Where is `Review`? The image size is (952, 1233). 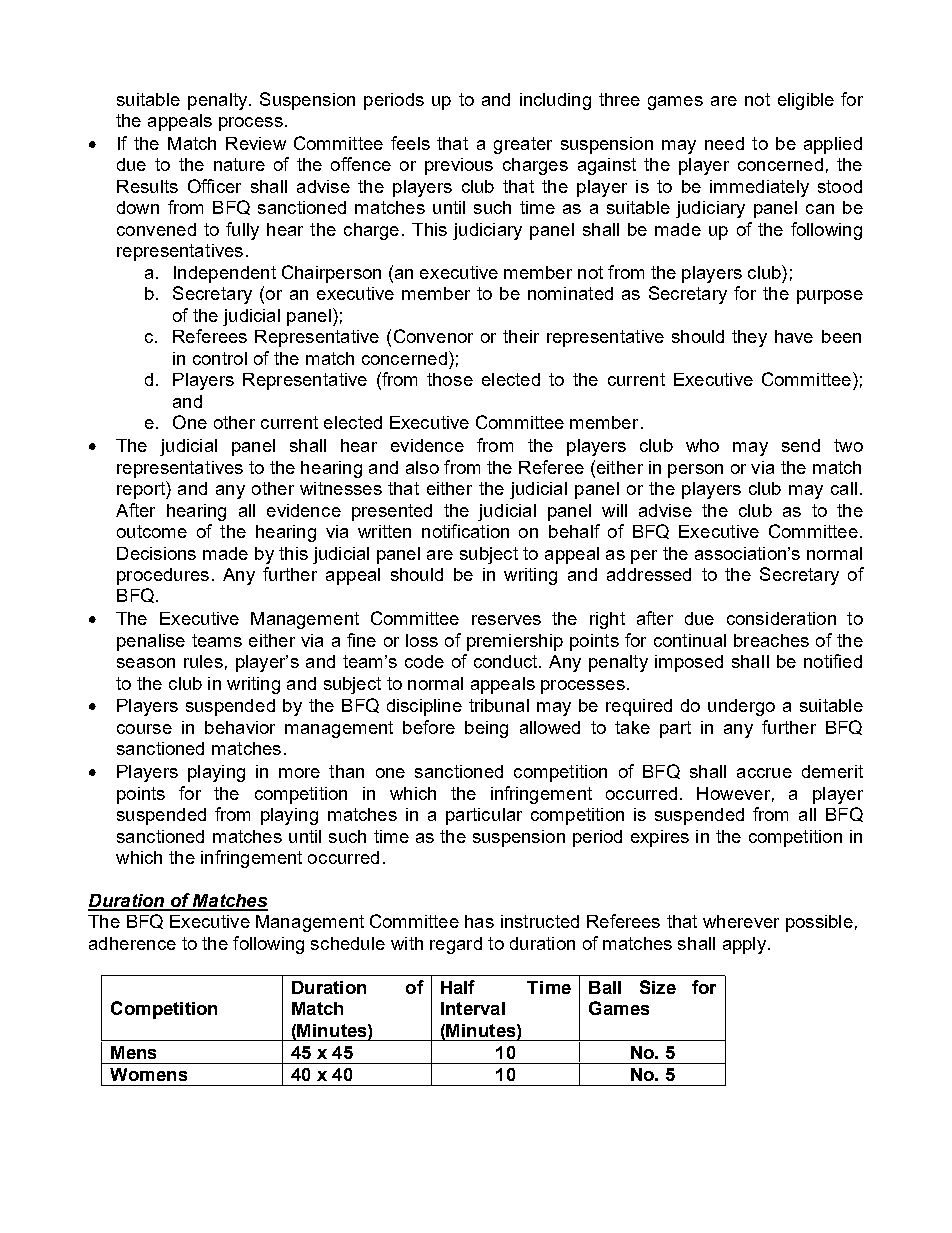
Review is located at coordinates (256, 143).
